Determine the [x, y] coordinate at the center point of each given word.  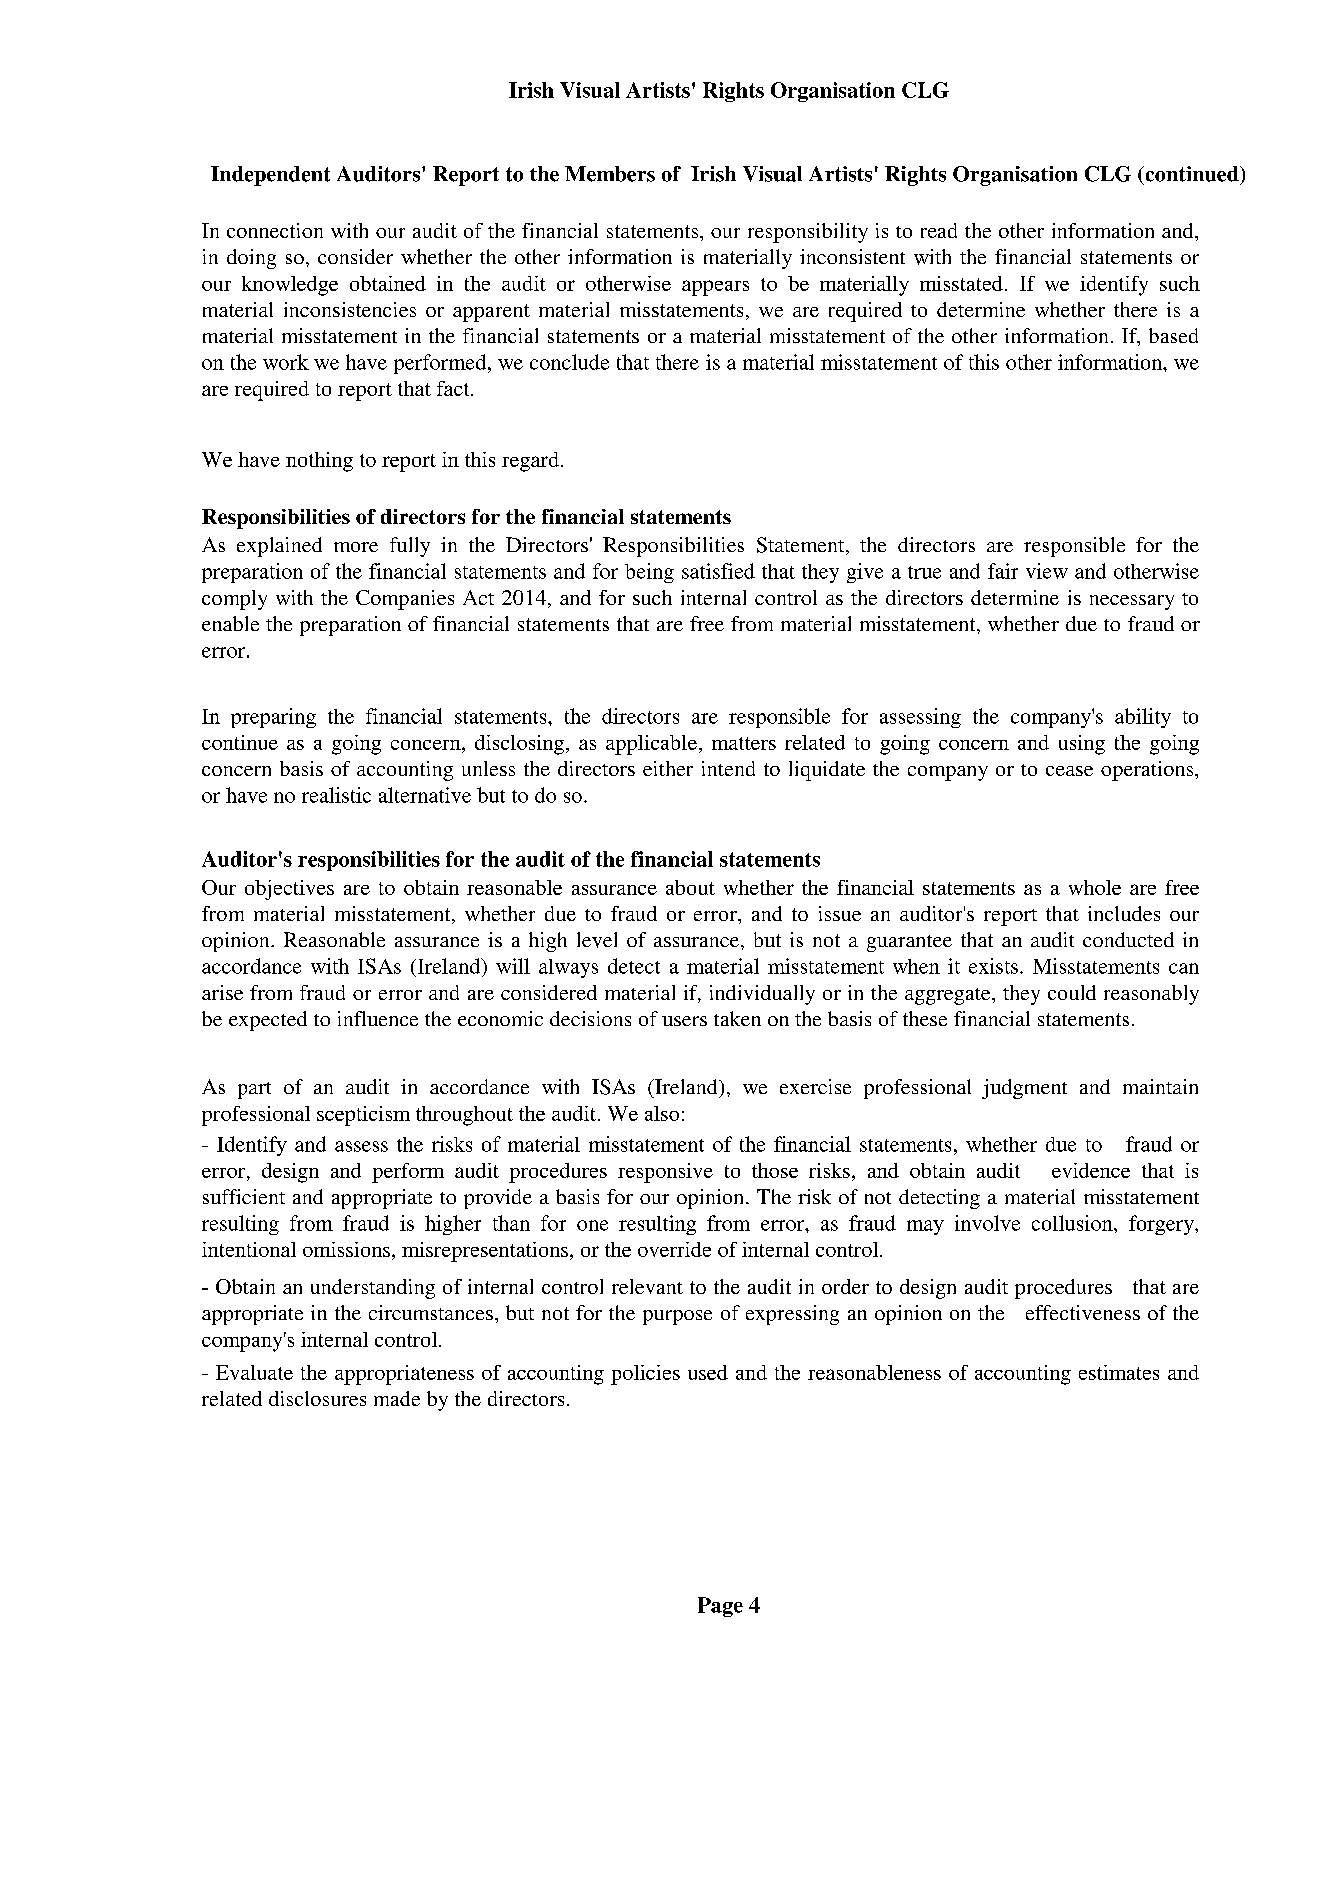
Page [720, 1607]
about [690, 887]
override [674, 1249]
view [1047, 571]
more [356, 547]
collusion [1073, 1223]
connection [275, 230]
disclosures [317, 1398]
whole [1095, 887]
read [939, 230]
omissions [346, 1249]
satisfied [718, 571]
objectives [289, 890]
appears [715, 288]
